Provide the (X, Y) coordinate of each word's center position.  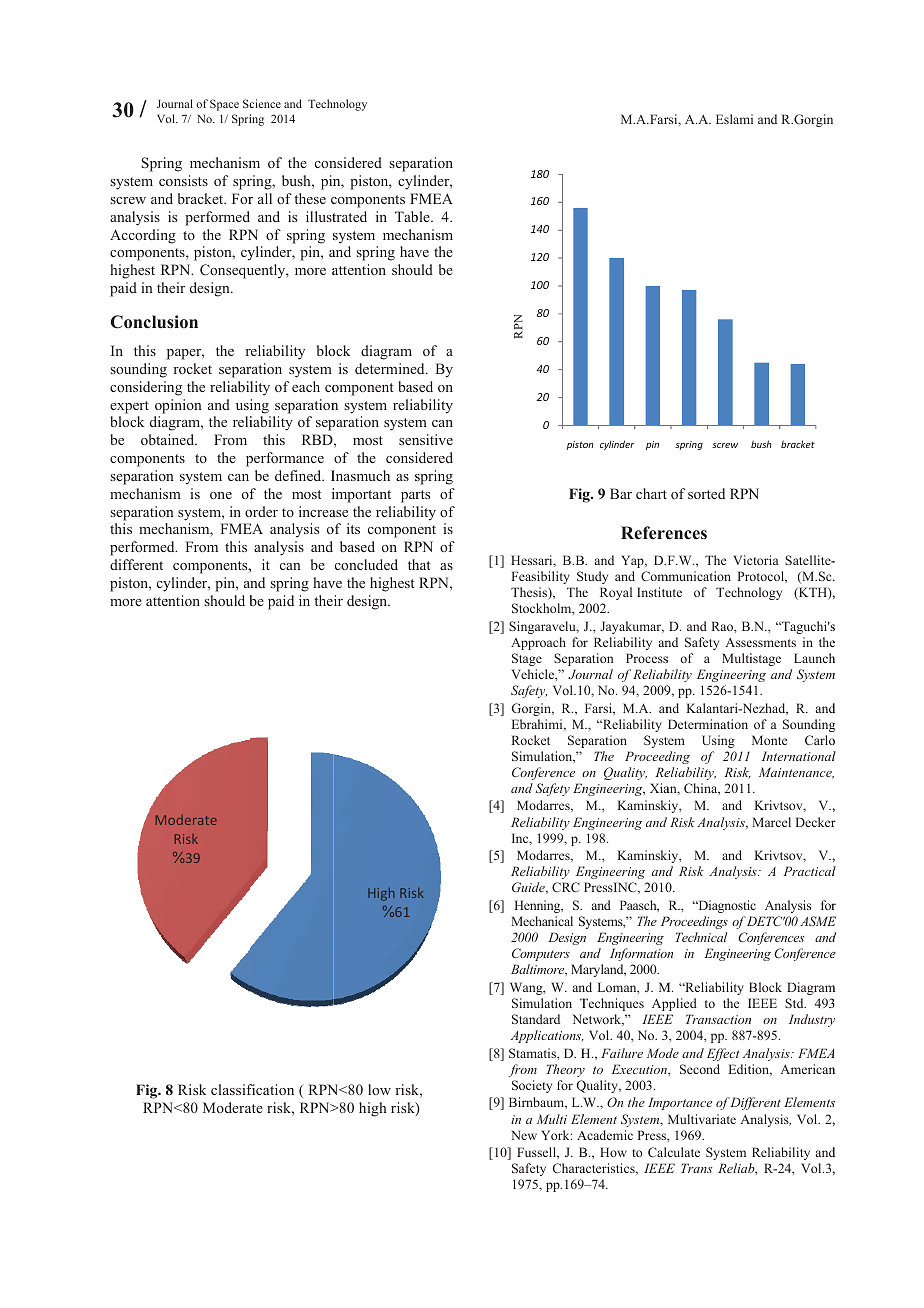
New (524, 1135)
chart (651, 493)
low (379, 1089)
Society (532, 1086)
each (306, 386)
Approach (538, 643)
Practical (809, 871)
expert (129, 407)
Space (224, 105)
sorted (706, 493)
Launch (814, 658)
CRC (566, 887)
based (357, 546)
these (310, 198)
